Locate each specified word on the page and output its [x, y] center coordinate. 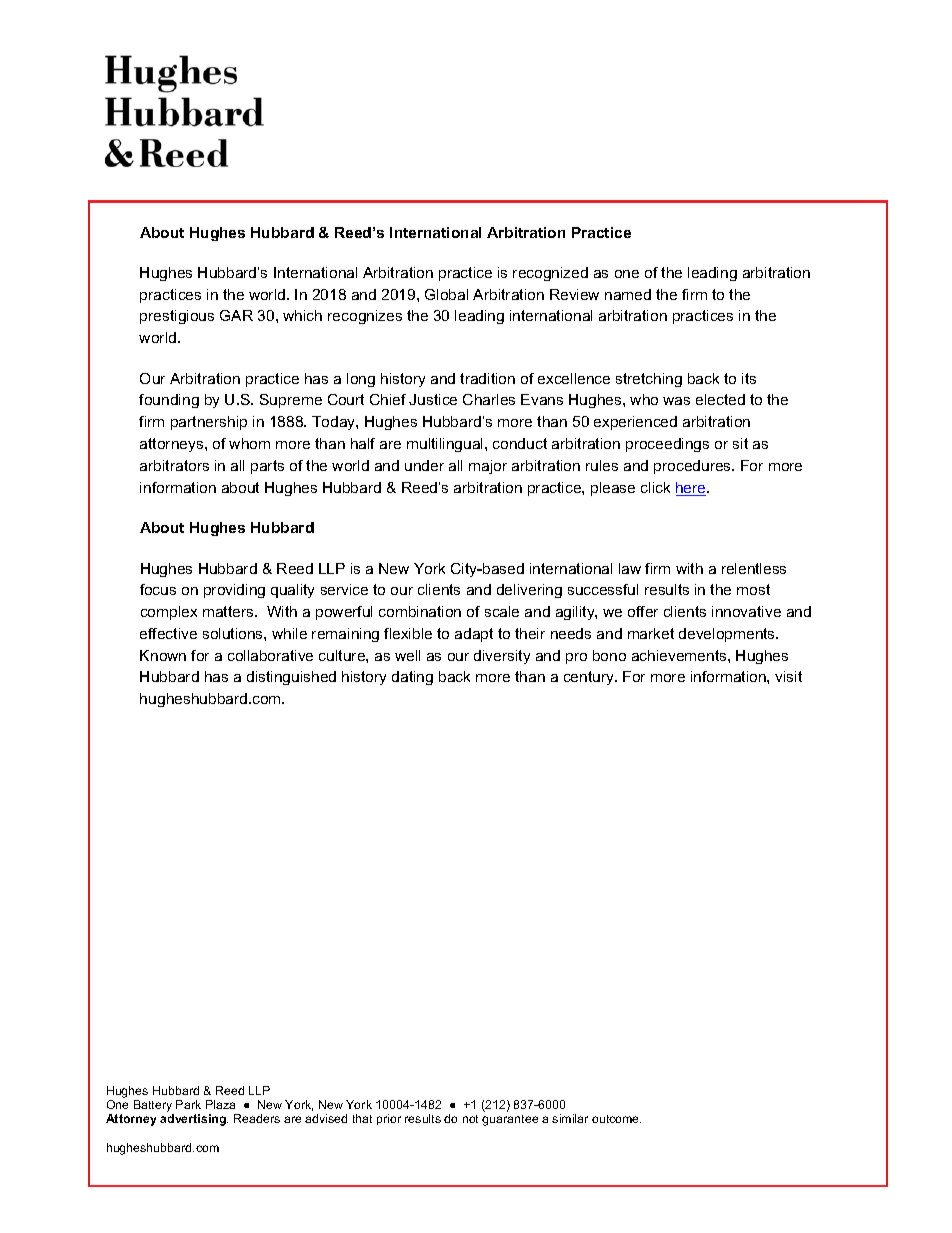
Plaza [220, 1104]
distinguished [291, 678]
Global [446, 294]
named [628, 294]
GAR [236, 315]
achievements [680, 655]
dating [412, 678]
